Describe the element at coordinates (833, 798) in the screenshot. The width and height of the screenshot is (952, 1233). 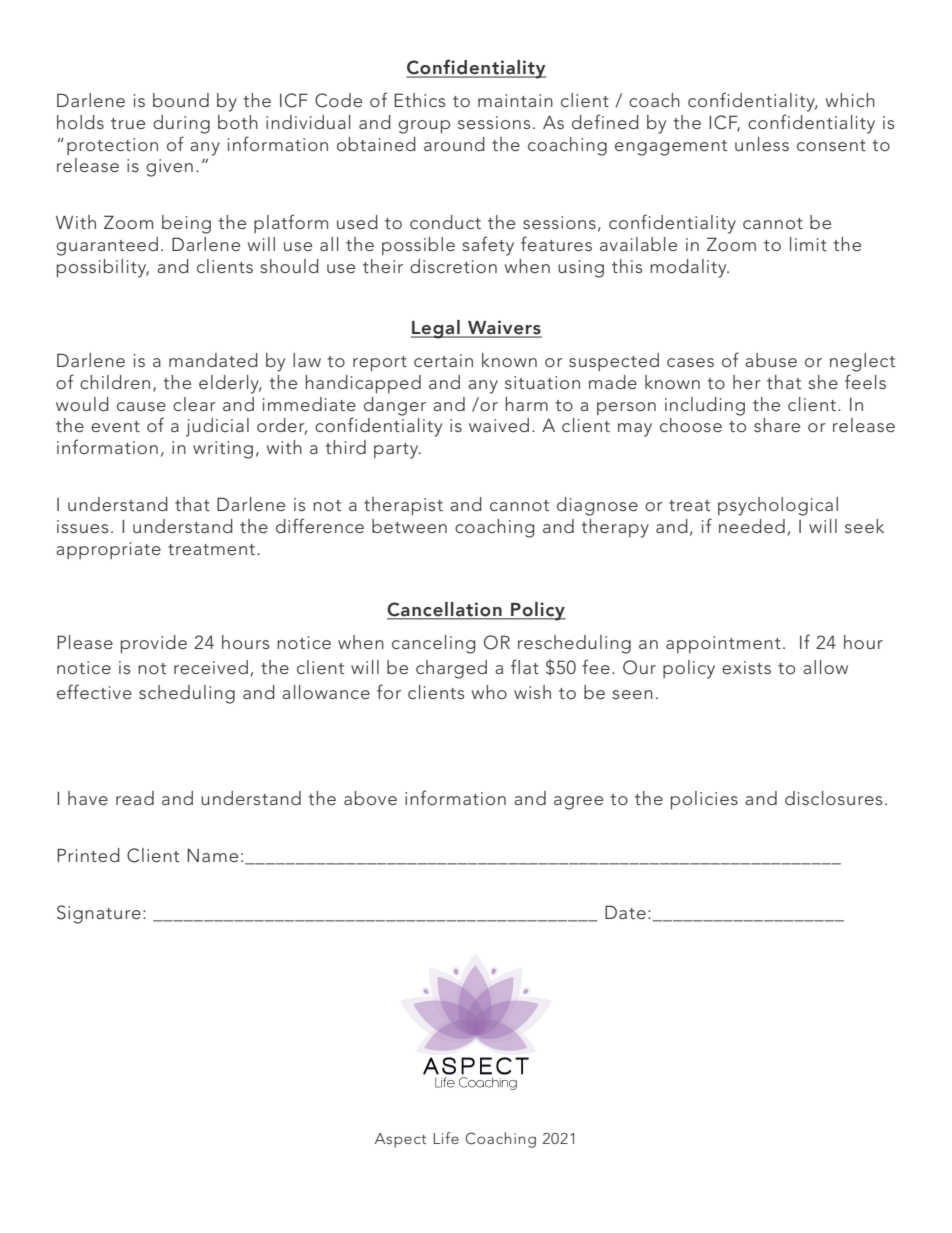
I see `disclosures` at that location.
